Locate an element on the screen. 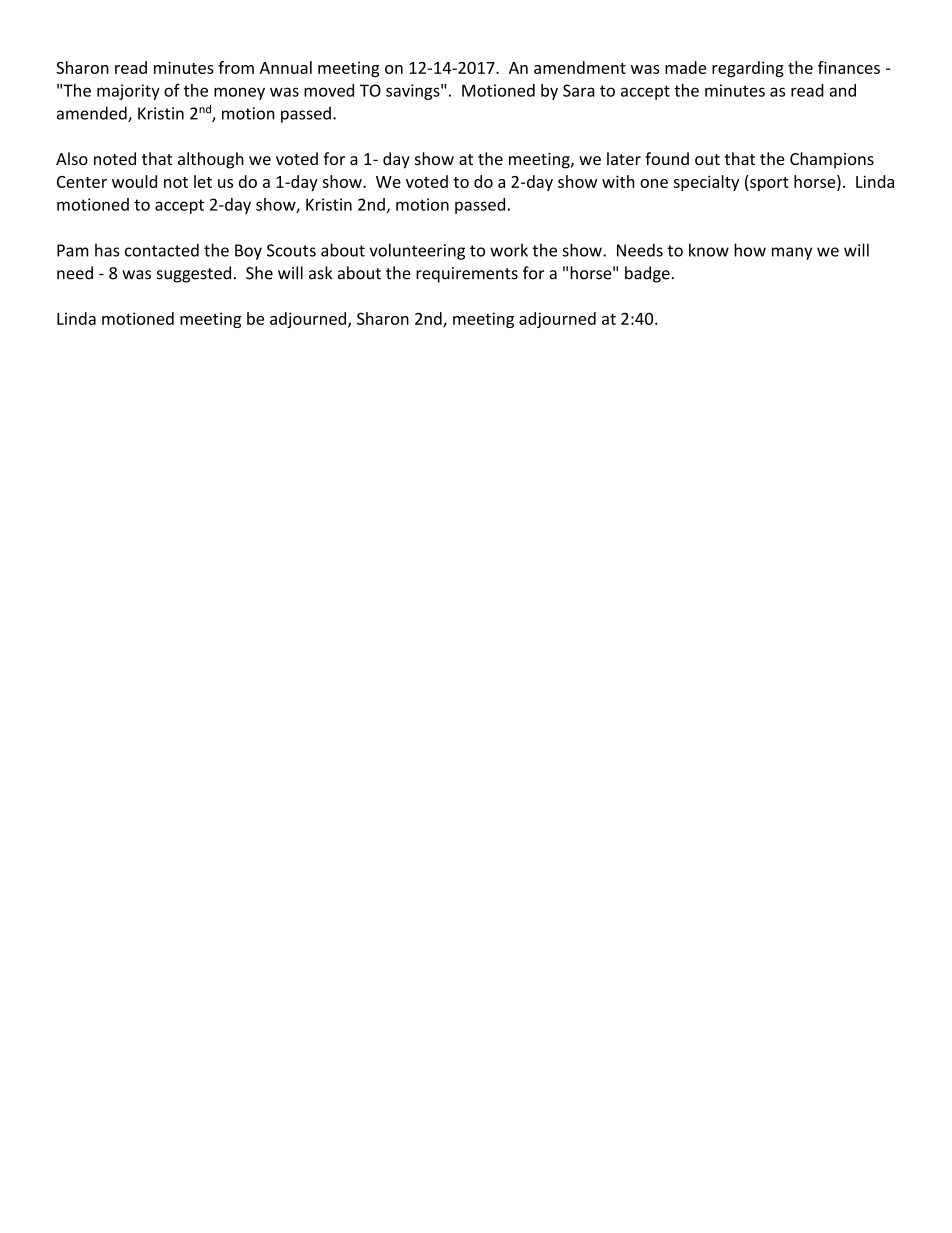 The width and height of the screenshot is (952, 1233). amendment is located at coordinates (580, 67).
